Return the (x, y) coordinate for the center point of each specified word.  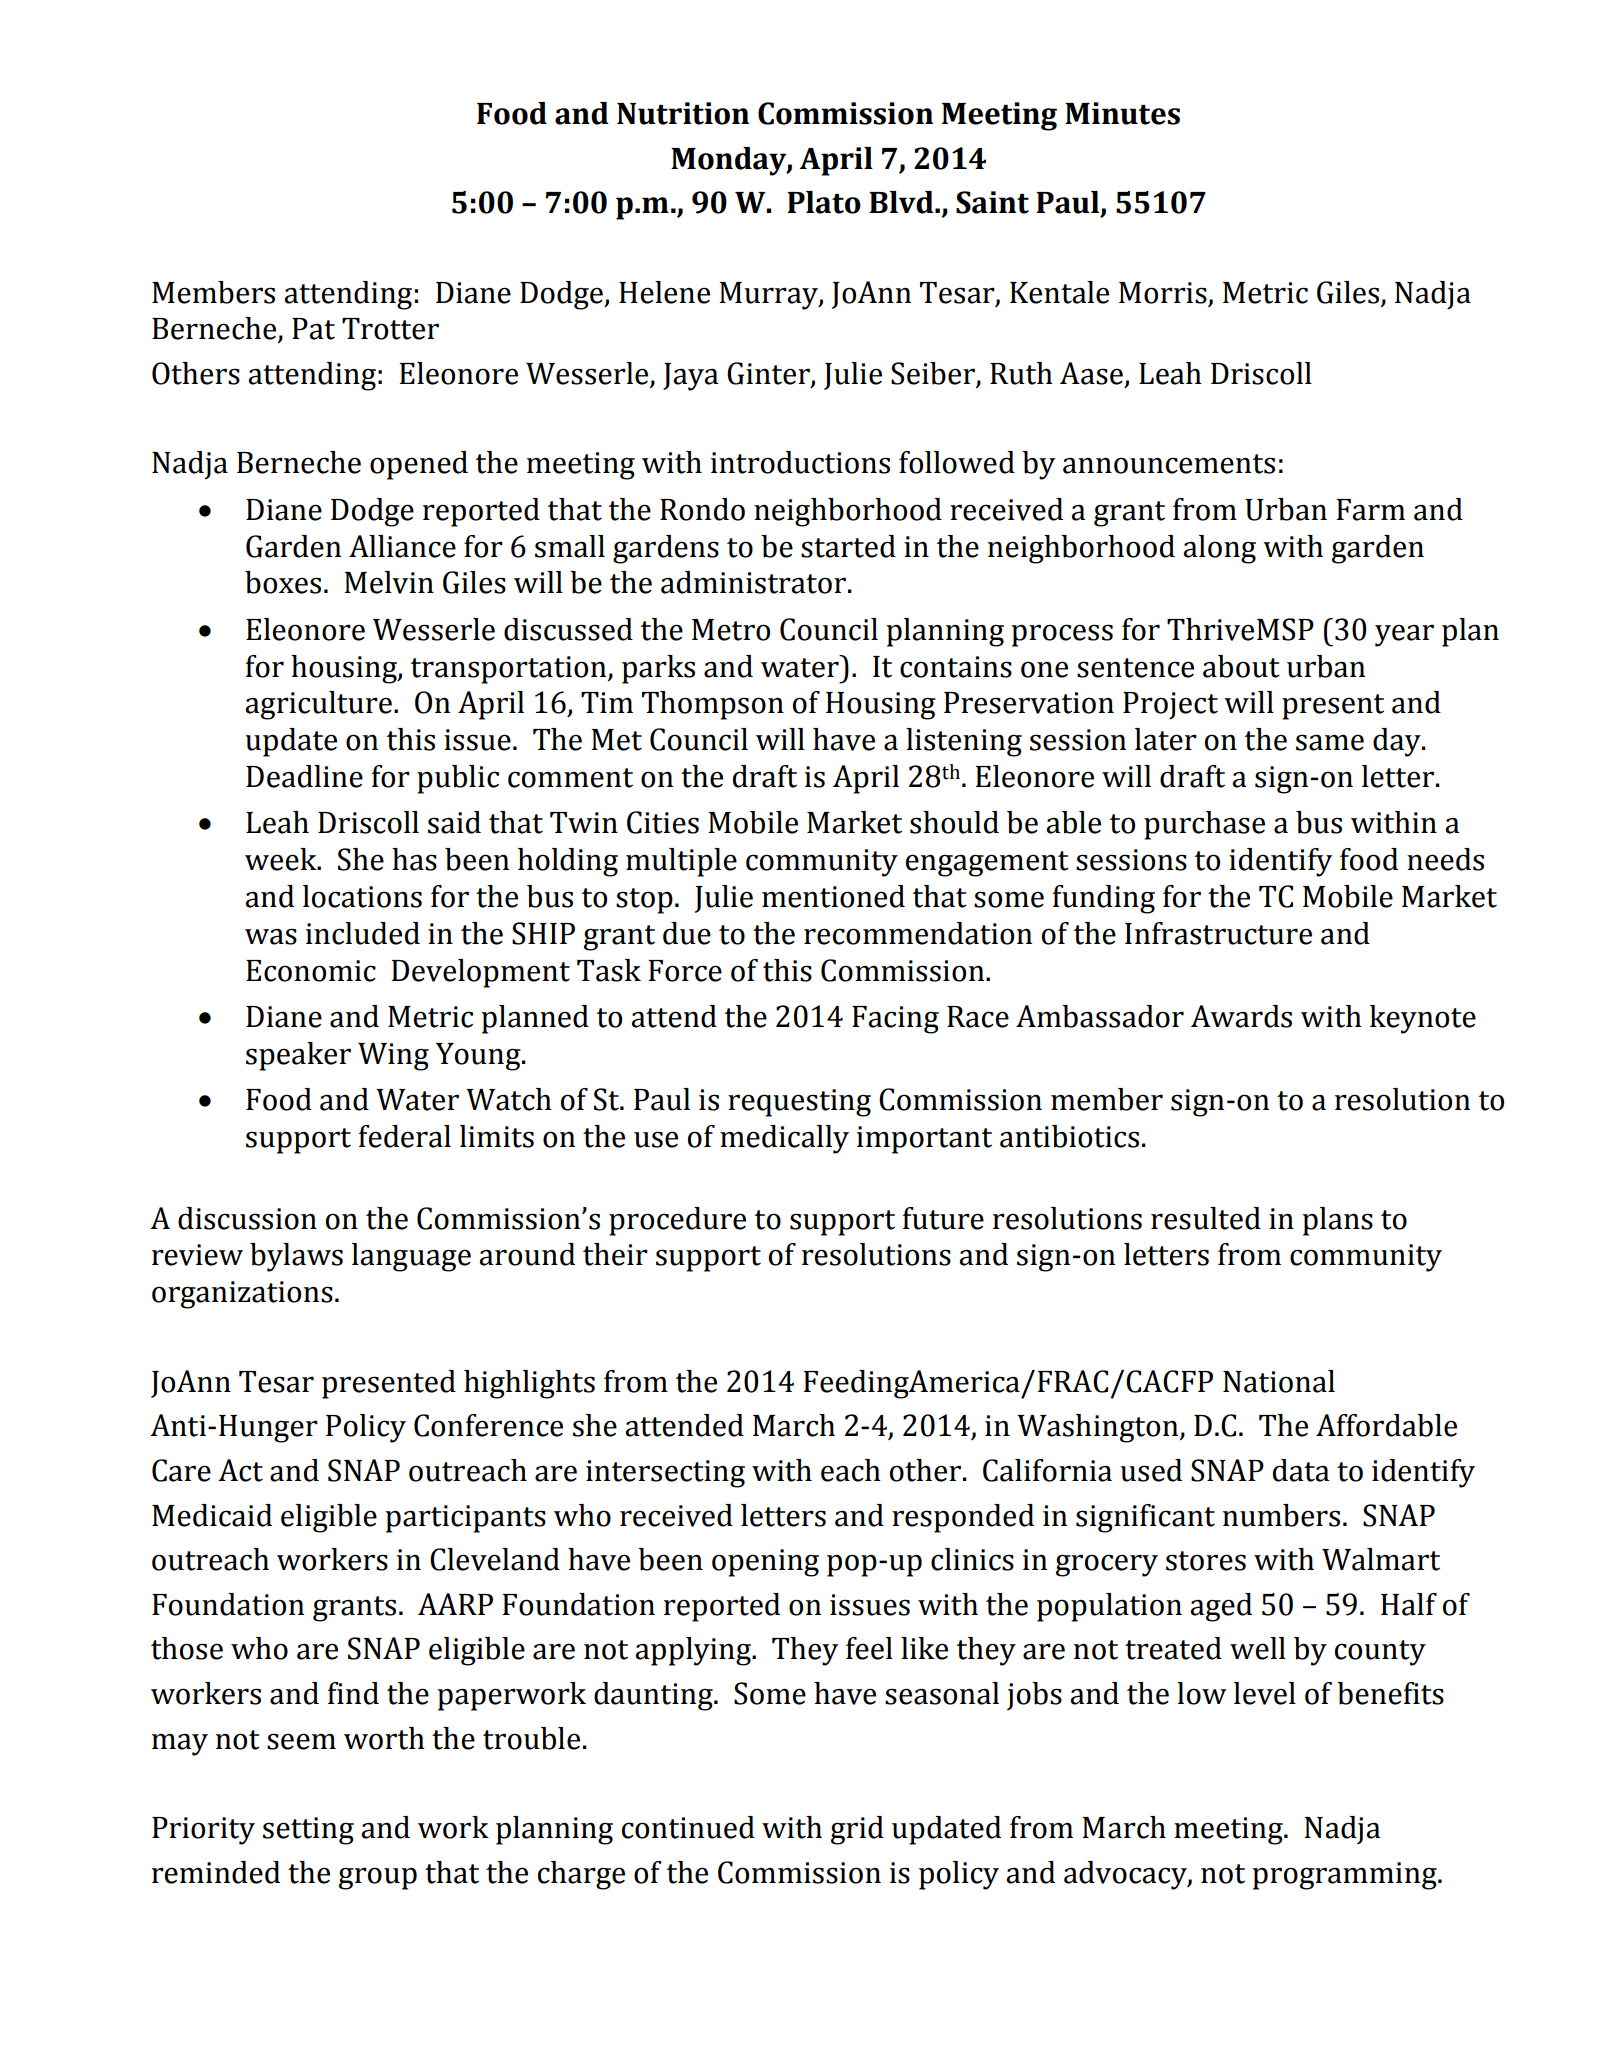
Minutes (1122, 113)
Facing (895, 1020)
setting (308, 1831)
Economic (311, 971)
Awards (1241, 1016)
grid (857, 1830)
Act (240, 1470)
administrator (755, 582)
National (1279, 1381)
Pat (313, 329)
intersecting (665, 1474)
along (1219, 549)
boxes (283, 582)
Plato (824, 202)
